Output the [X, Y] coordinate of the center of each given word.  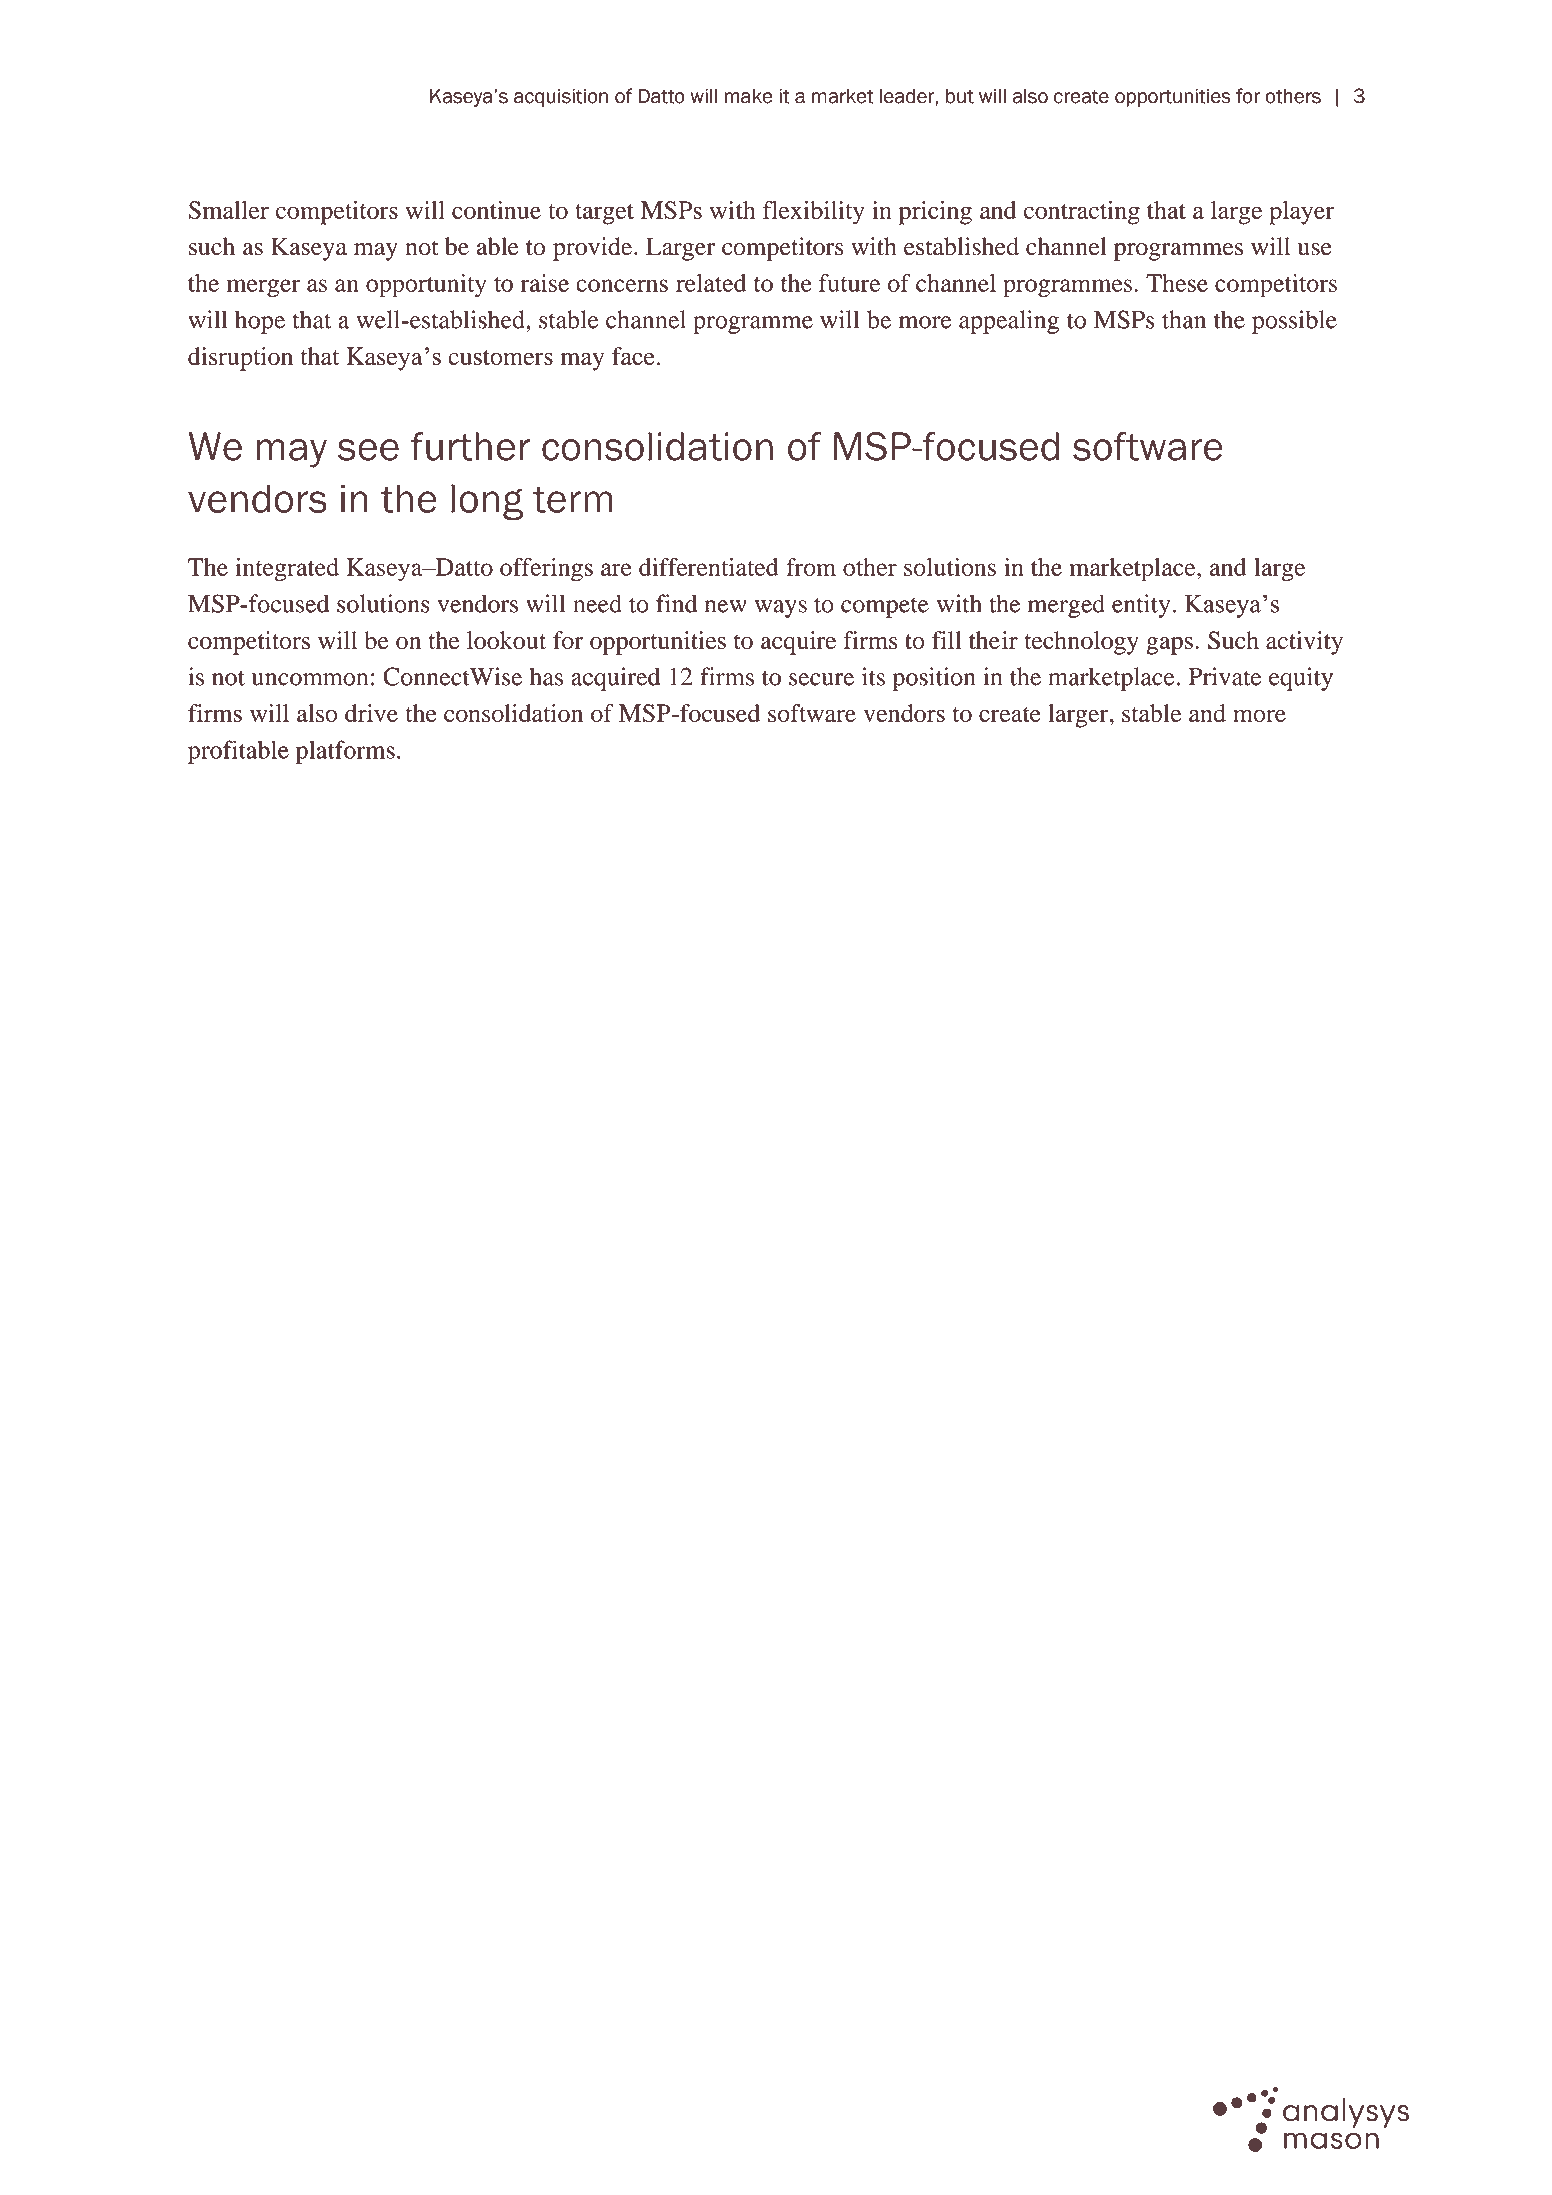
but [960, 96]
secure [821, 679]
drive [371, 713]
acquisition [561, 98]
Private [1225, 676]
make [748, 96]
